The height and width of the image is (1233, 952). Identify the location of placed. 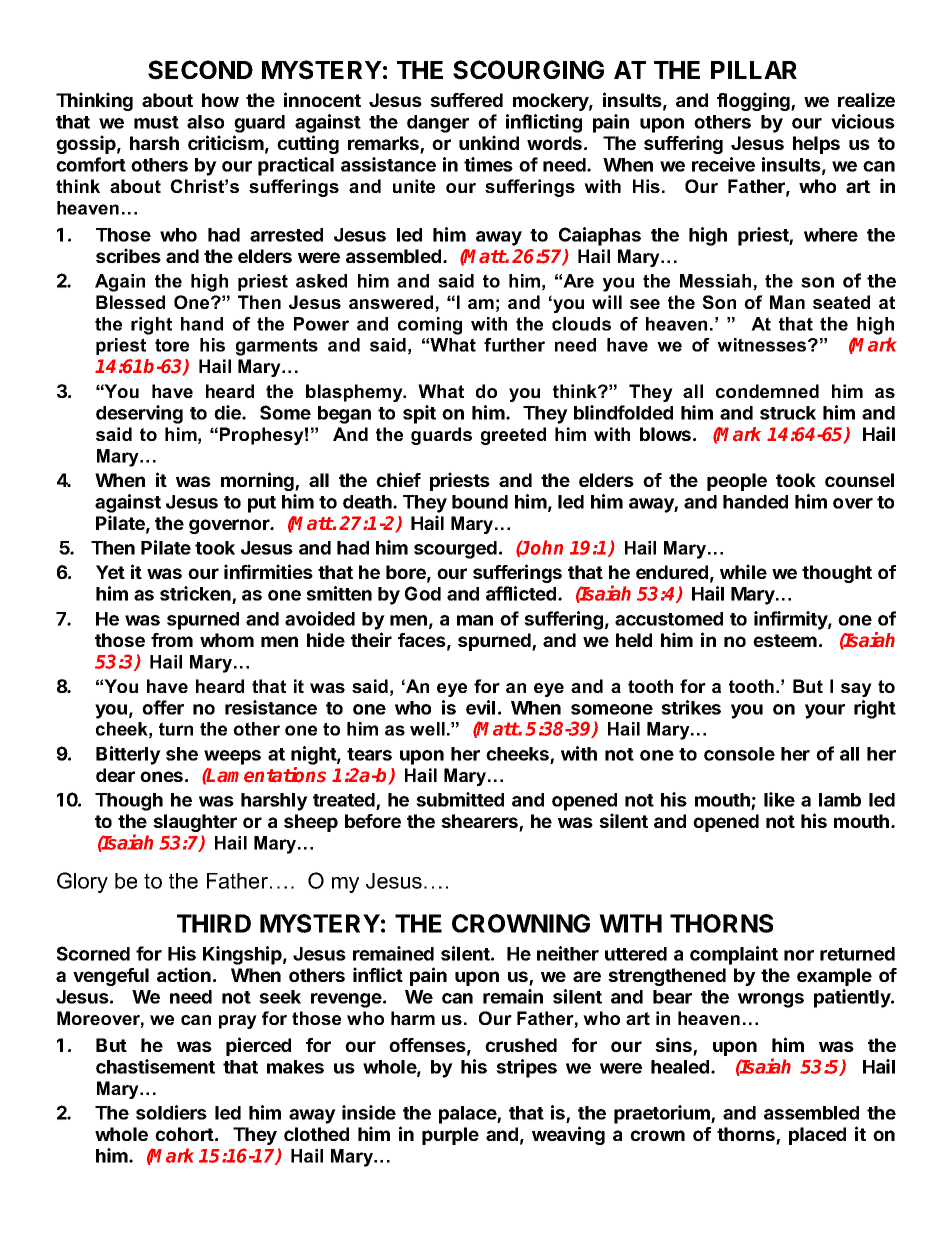
(817, 1136).
